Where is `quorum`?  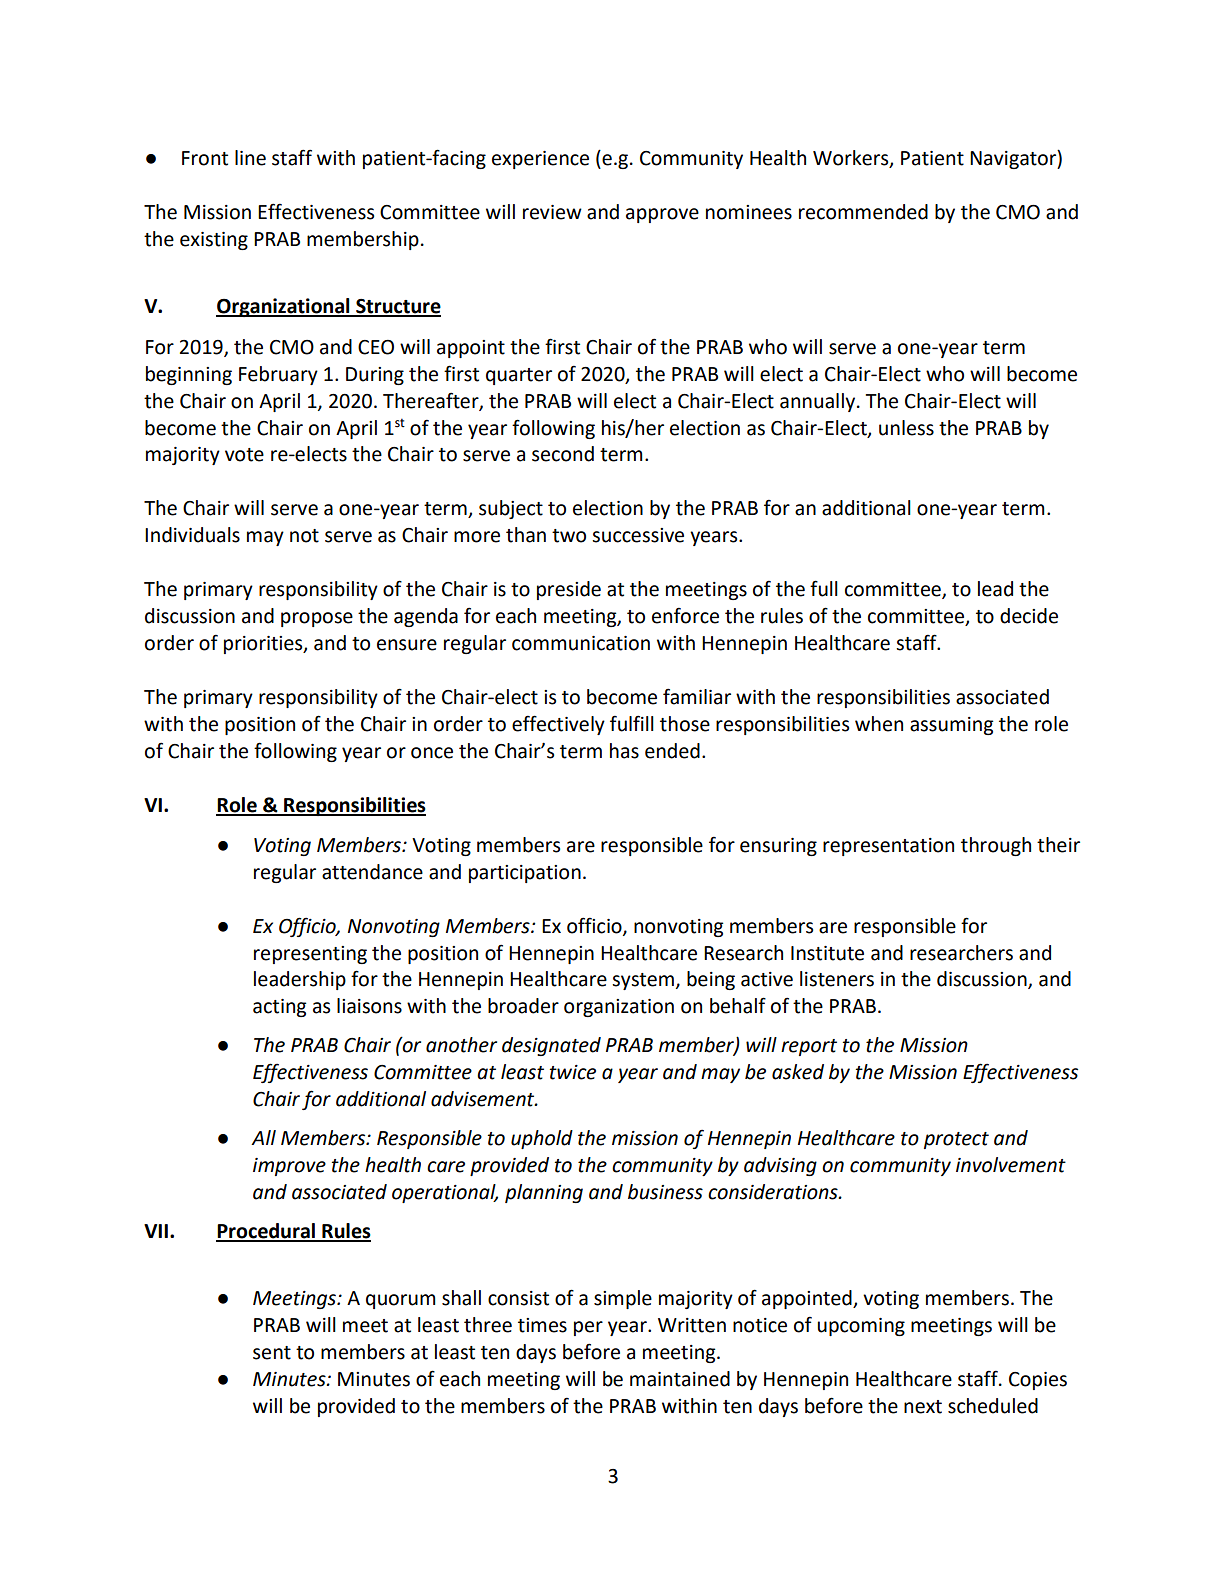 quorum is located at coordinates (401, 1301).
